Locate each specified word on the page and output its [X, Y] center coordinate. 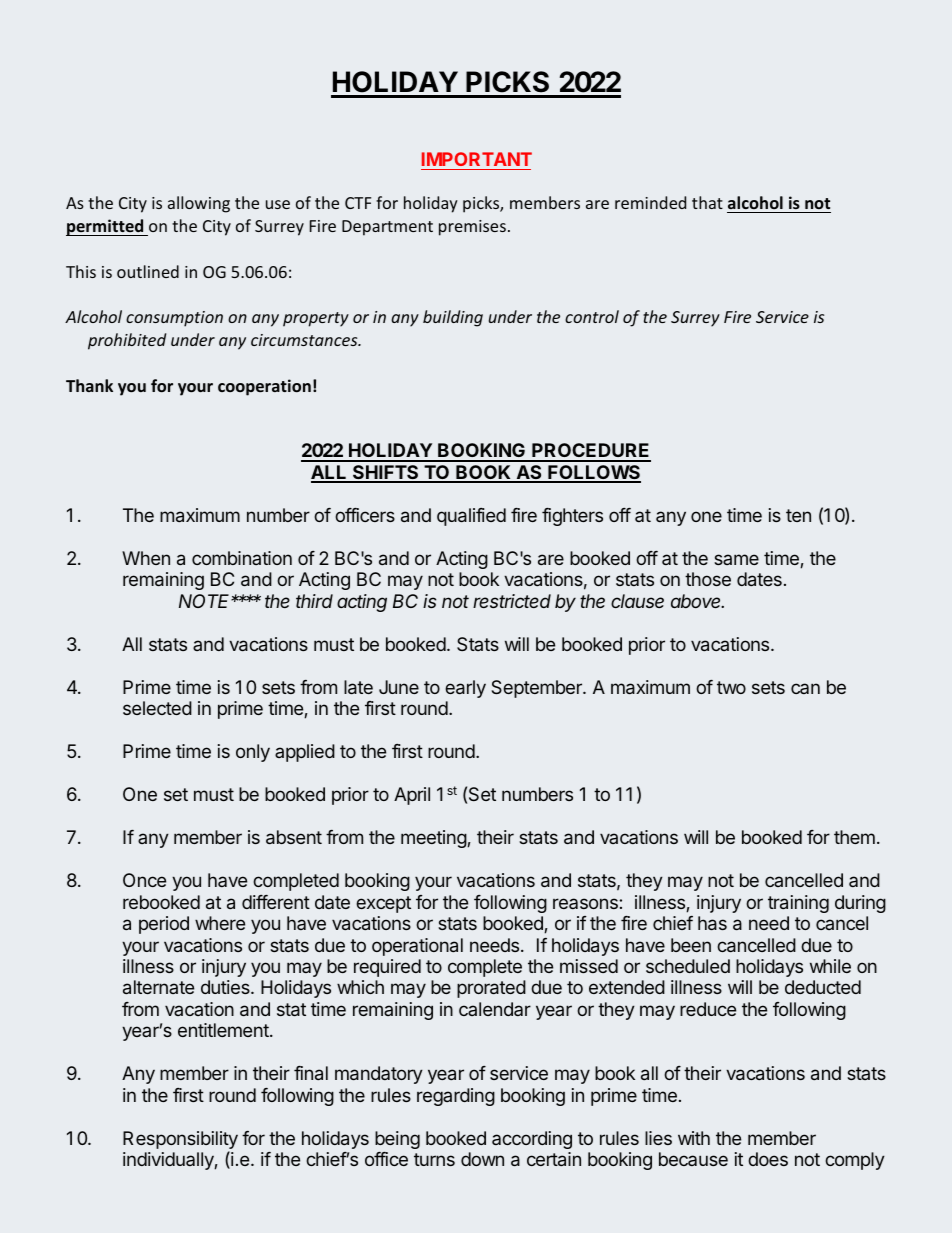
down [482, 1159]
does [768, 1159]
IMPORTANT [477, 159]
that [707, 202]
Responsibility [180, 1141]
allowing [199, 204]
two [731, 687]
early [465, 689]
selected [157, 708]
